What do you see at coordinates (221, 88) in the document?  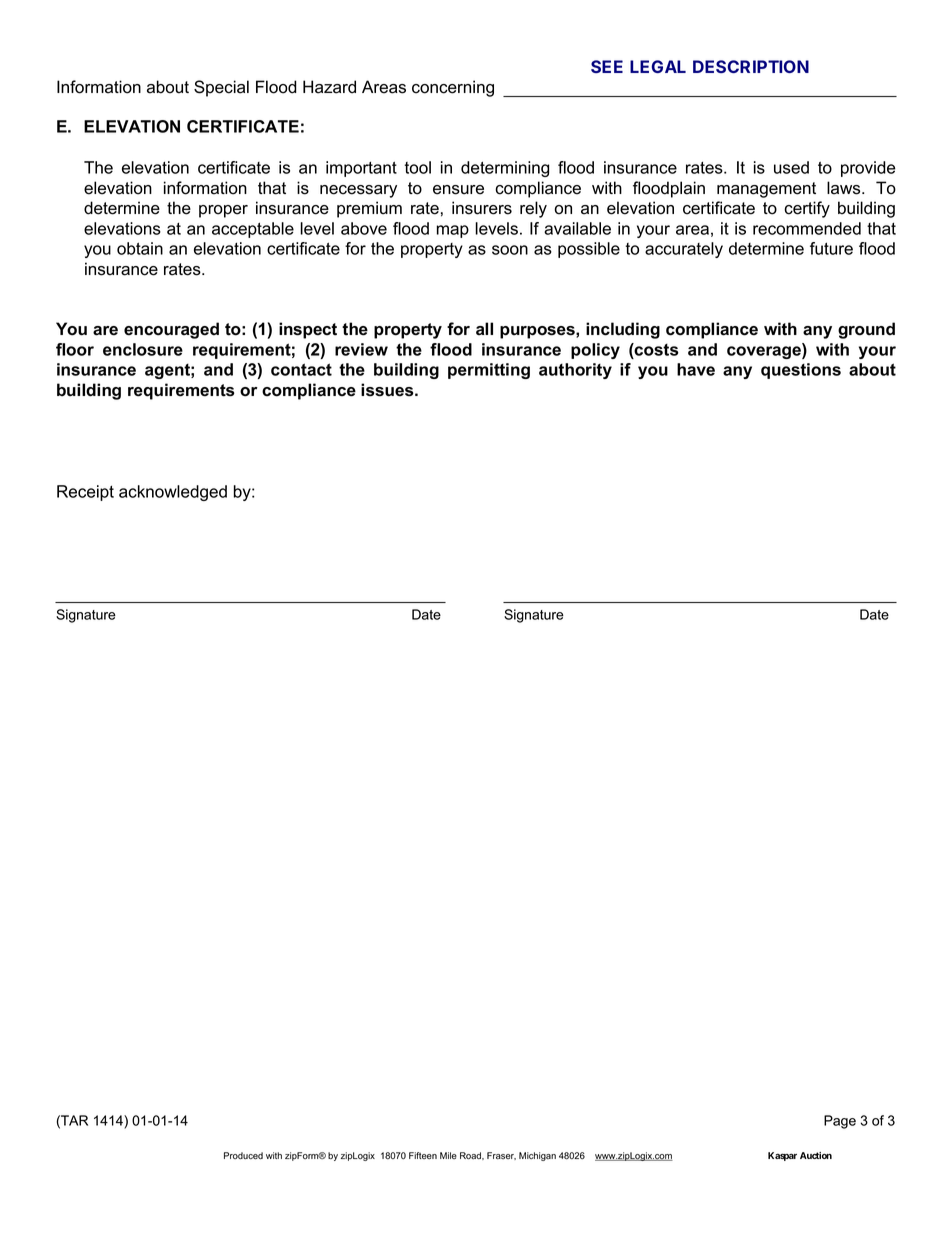 I see `Special` at bounding box center [221, 88].
